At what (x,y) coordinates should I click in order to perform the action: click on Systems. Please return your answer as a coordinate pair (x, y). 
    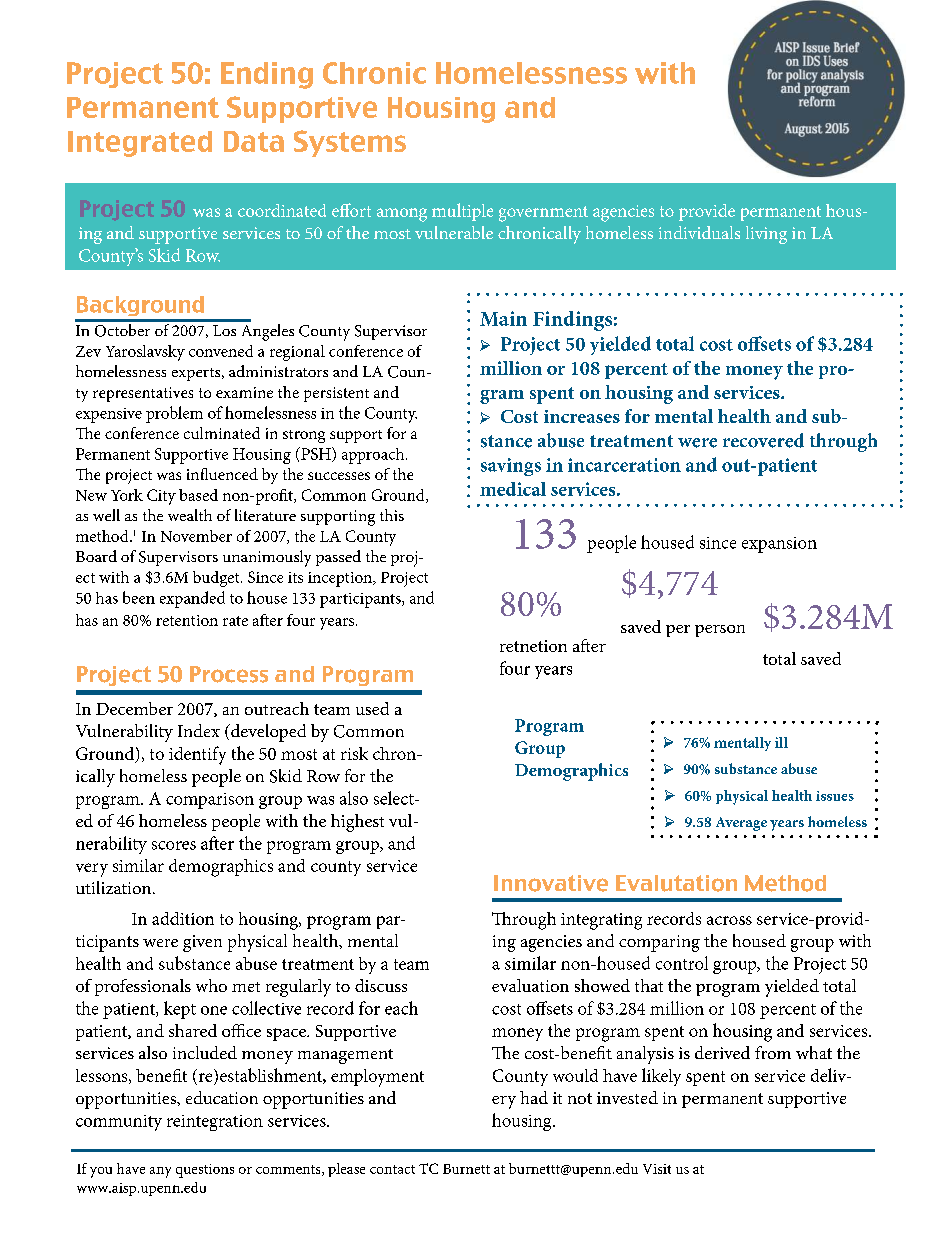
    Looking at the image, I should click on (350, 143).
